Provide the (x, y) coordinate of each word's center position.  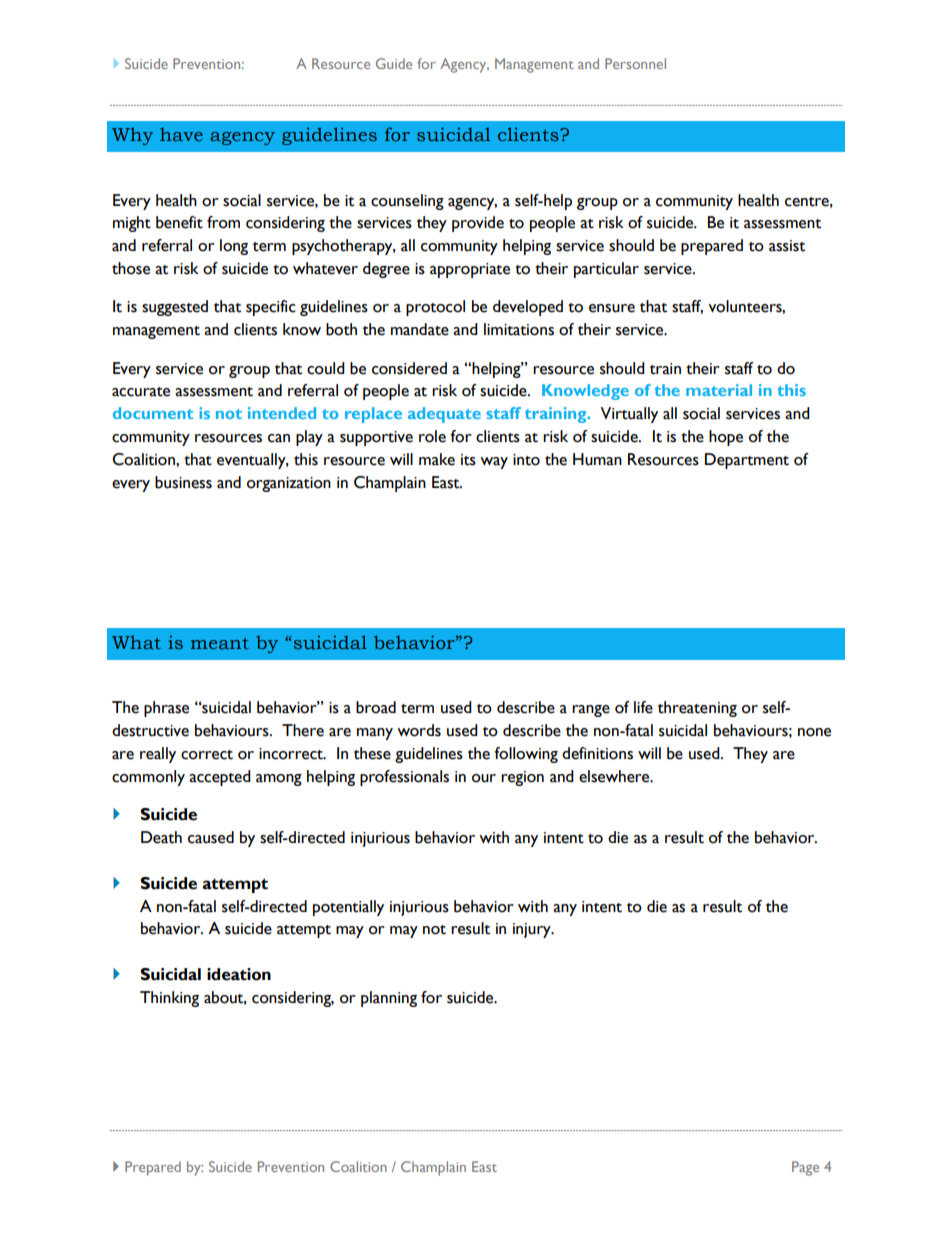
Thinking (169, 999)
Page (805, 1168)
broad (376, 707)
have (181, 134)
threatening (697, 709)
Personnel (635, 63)
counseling (407, 202)
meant (220, 643)
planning (389, 999)
